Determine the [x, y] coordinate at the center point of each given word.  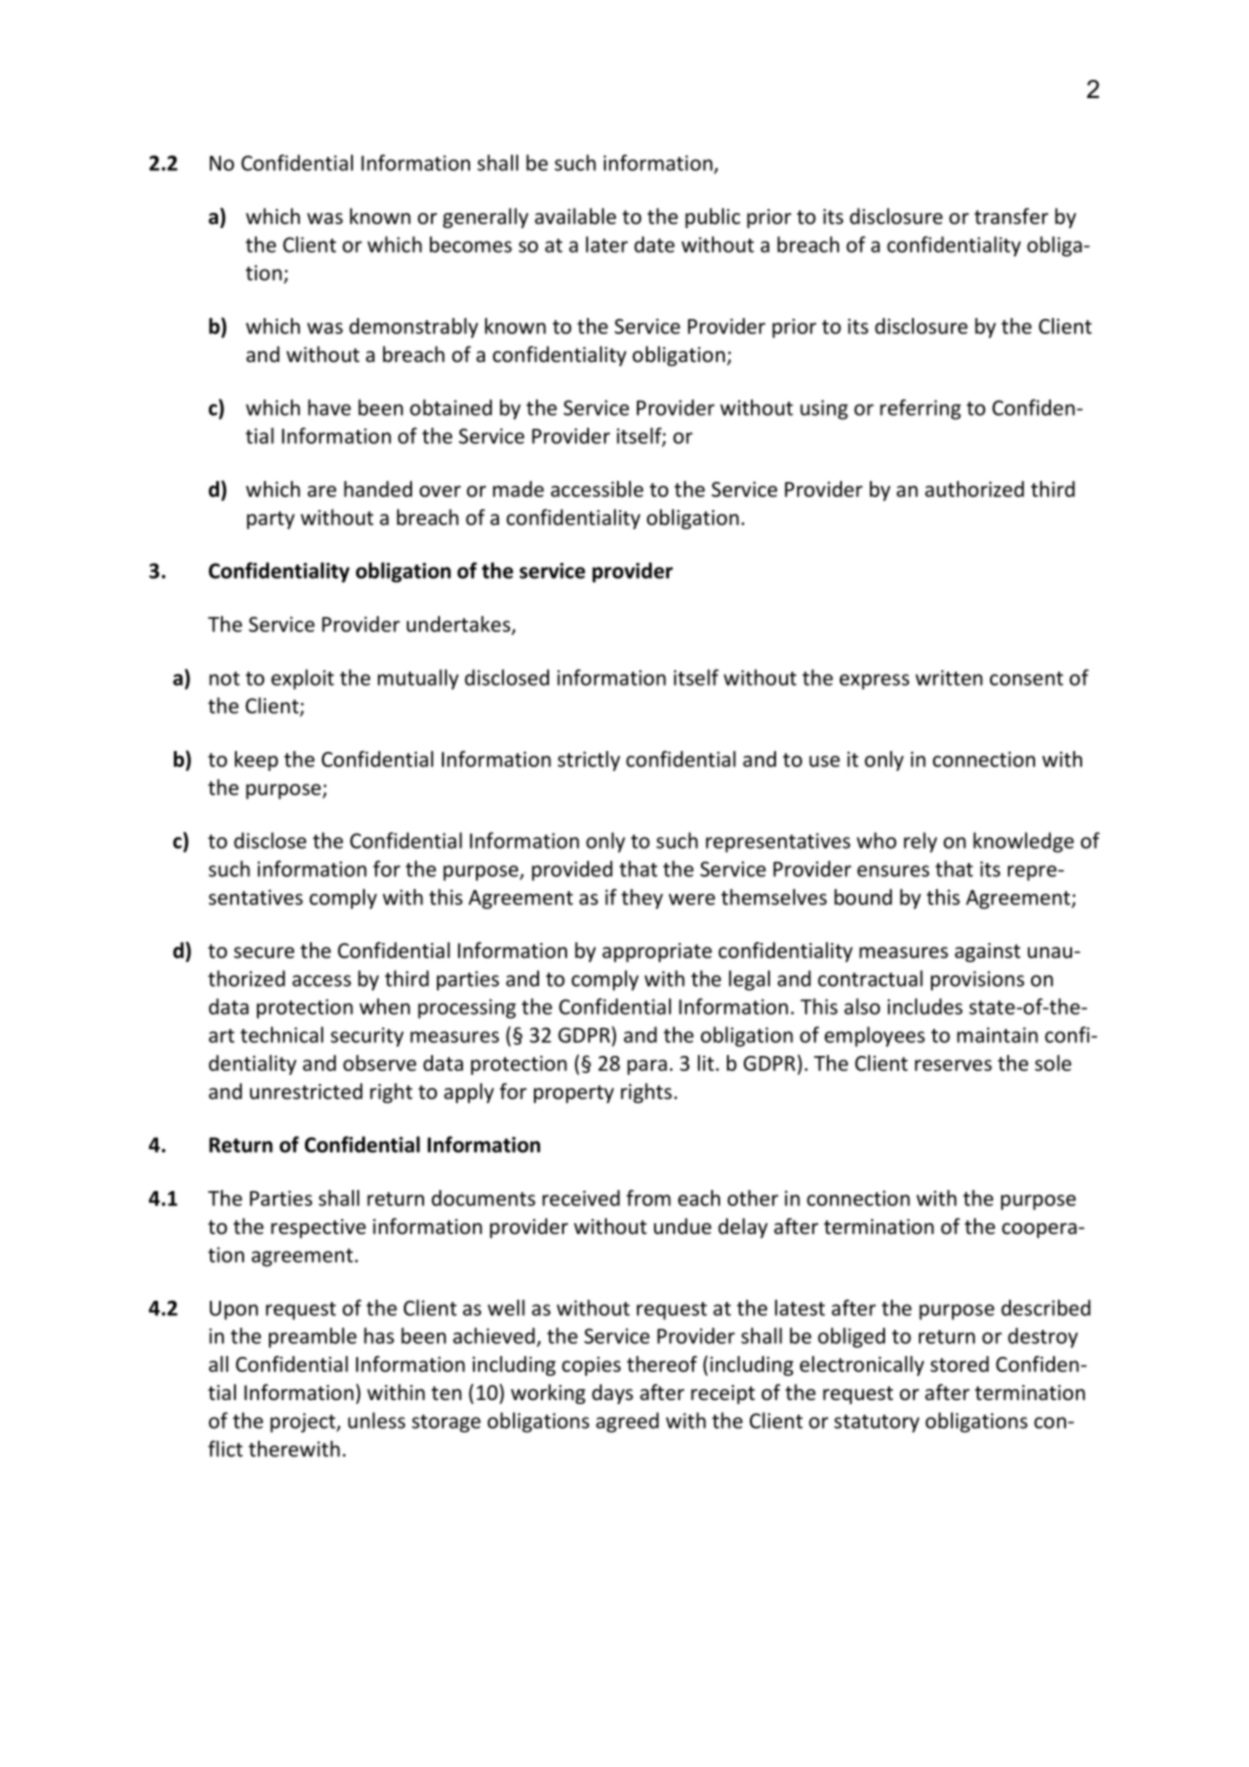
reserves [953, 1065]
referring [920, 409]
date [654, 244]
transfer [1011, 216]
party [271, 520]
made [518, 489]
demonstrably [413, 328]
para [647, 1067]
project [304, 1423]
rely [920, 842]
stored [959, 1364]
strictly [589, 761]
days [612, 1394]
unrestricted [306, 1091]
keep [256, 761]
